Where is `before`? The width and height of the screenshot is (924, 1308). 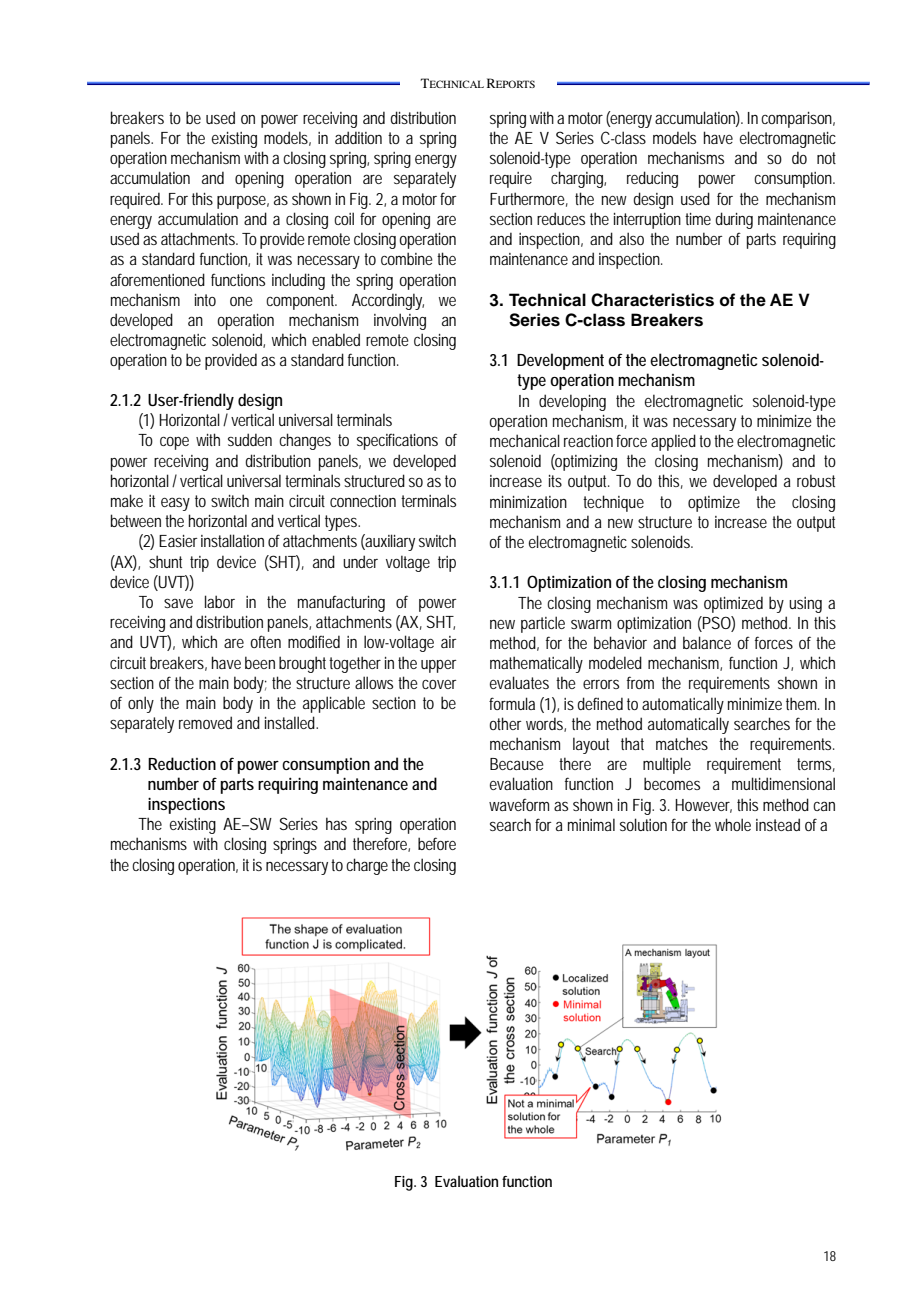
before is located at coordinates (437, 843).
